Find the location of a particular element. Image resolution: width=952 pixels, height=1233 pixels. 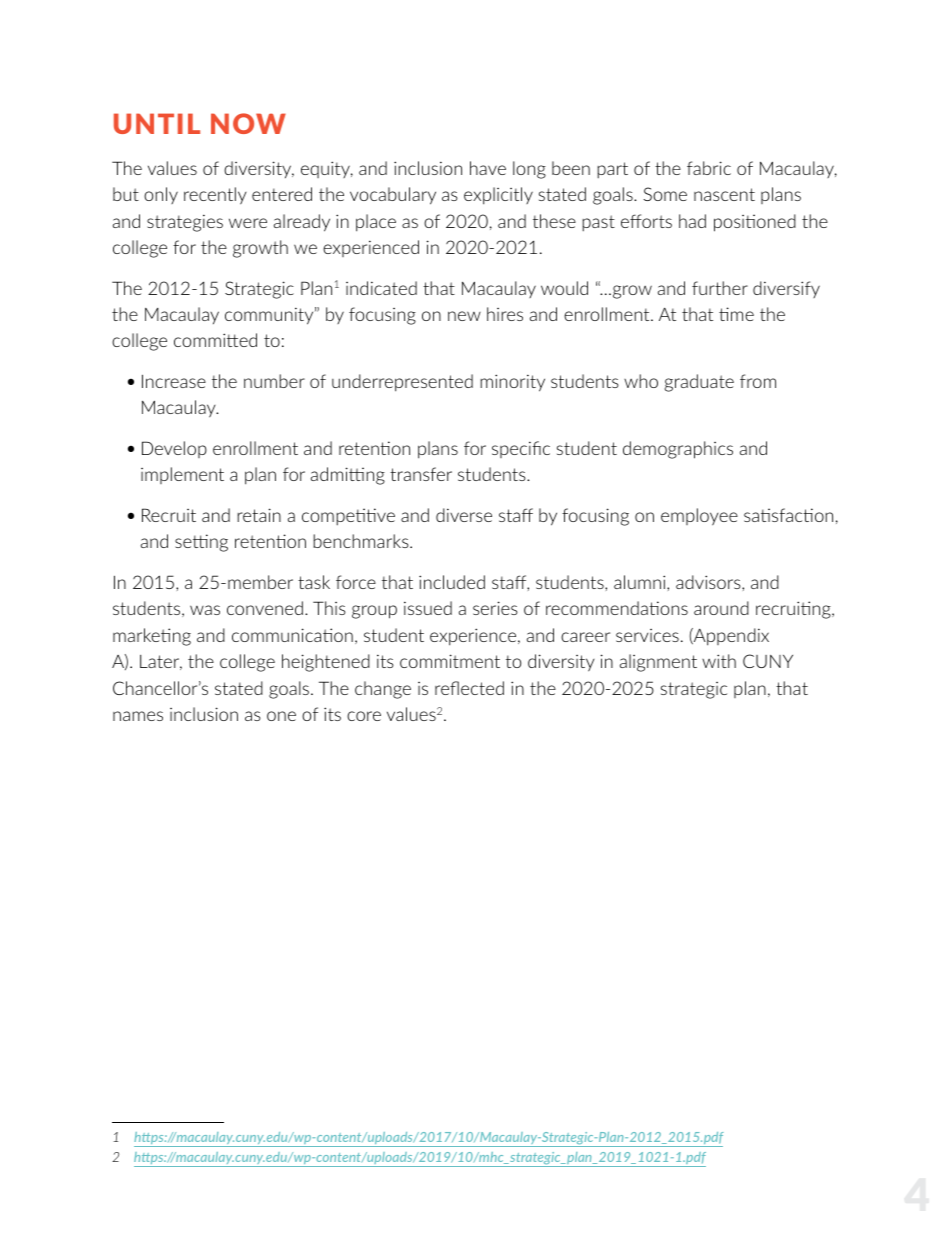

specific is located at coordinates (521, 449).
